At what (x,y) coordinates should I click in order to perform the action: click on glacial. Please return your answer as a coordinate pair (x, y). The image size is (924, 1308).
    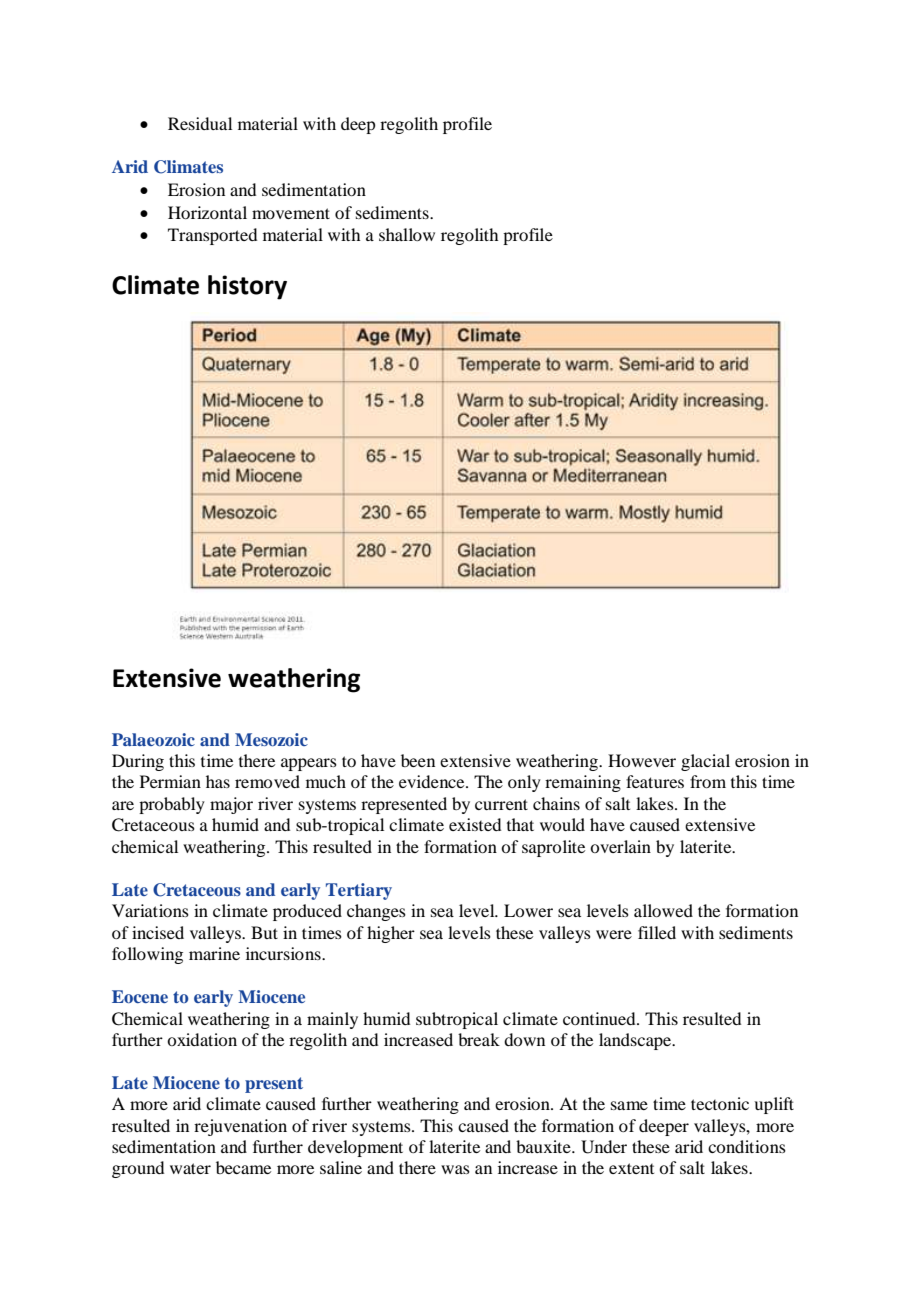
    Looking at the image, I should click on (705, 762).
